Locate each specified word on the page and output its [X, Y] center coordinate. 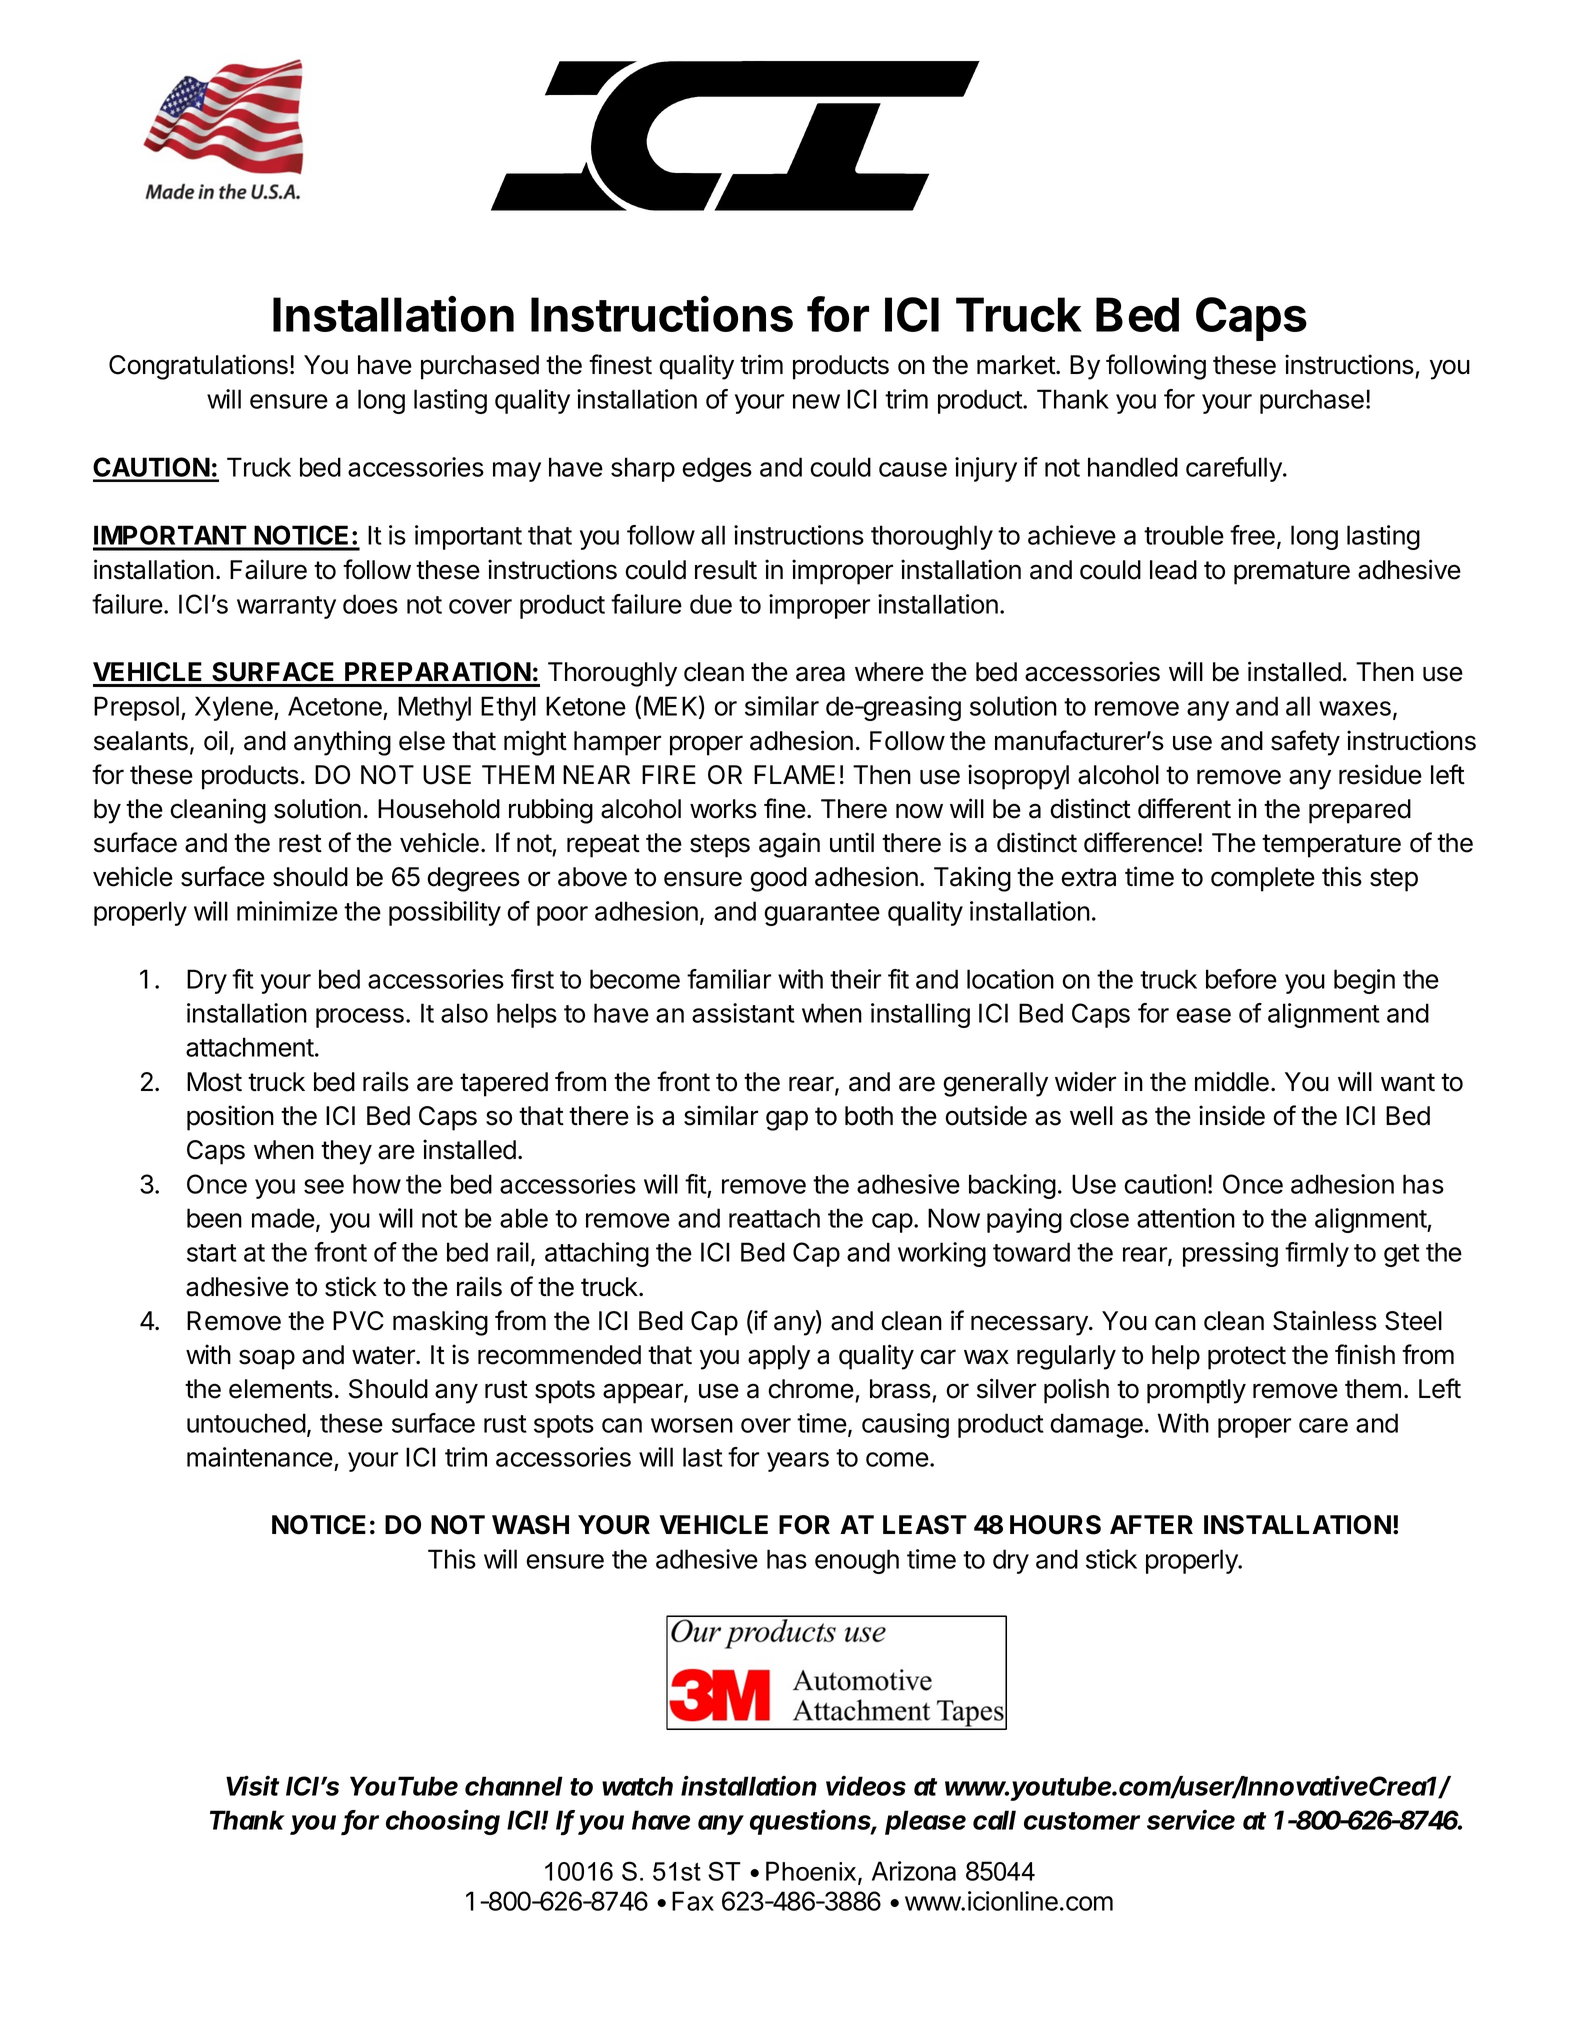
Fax [693, 1901]
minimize [287, 911]
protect [1247, 1358]
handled [1133, 467]
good [778, 879]
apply [779, 1357]
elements [281, 1389]
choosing [443, 1822]
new [816, 401]
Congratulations [198, 367]
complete [1263, 879]
